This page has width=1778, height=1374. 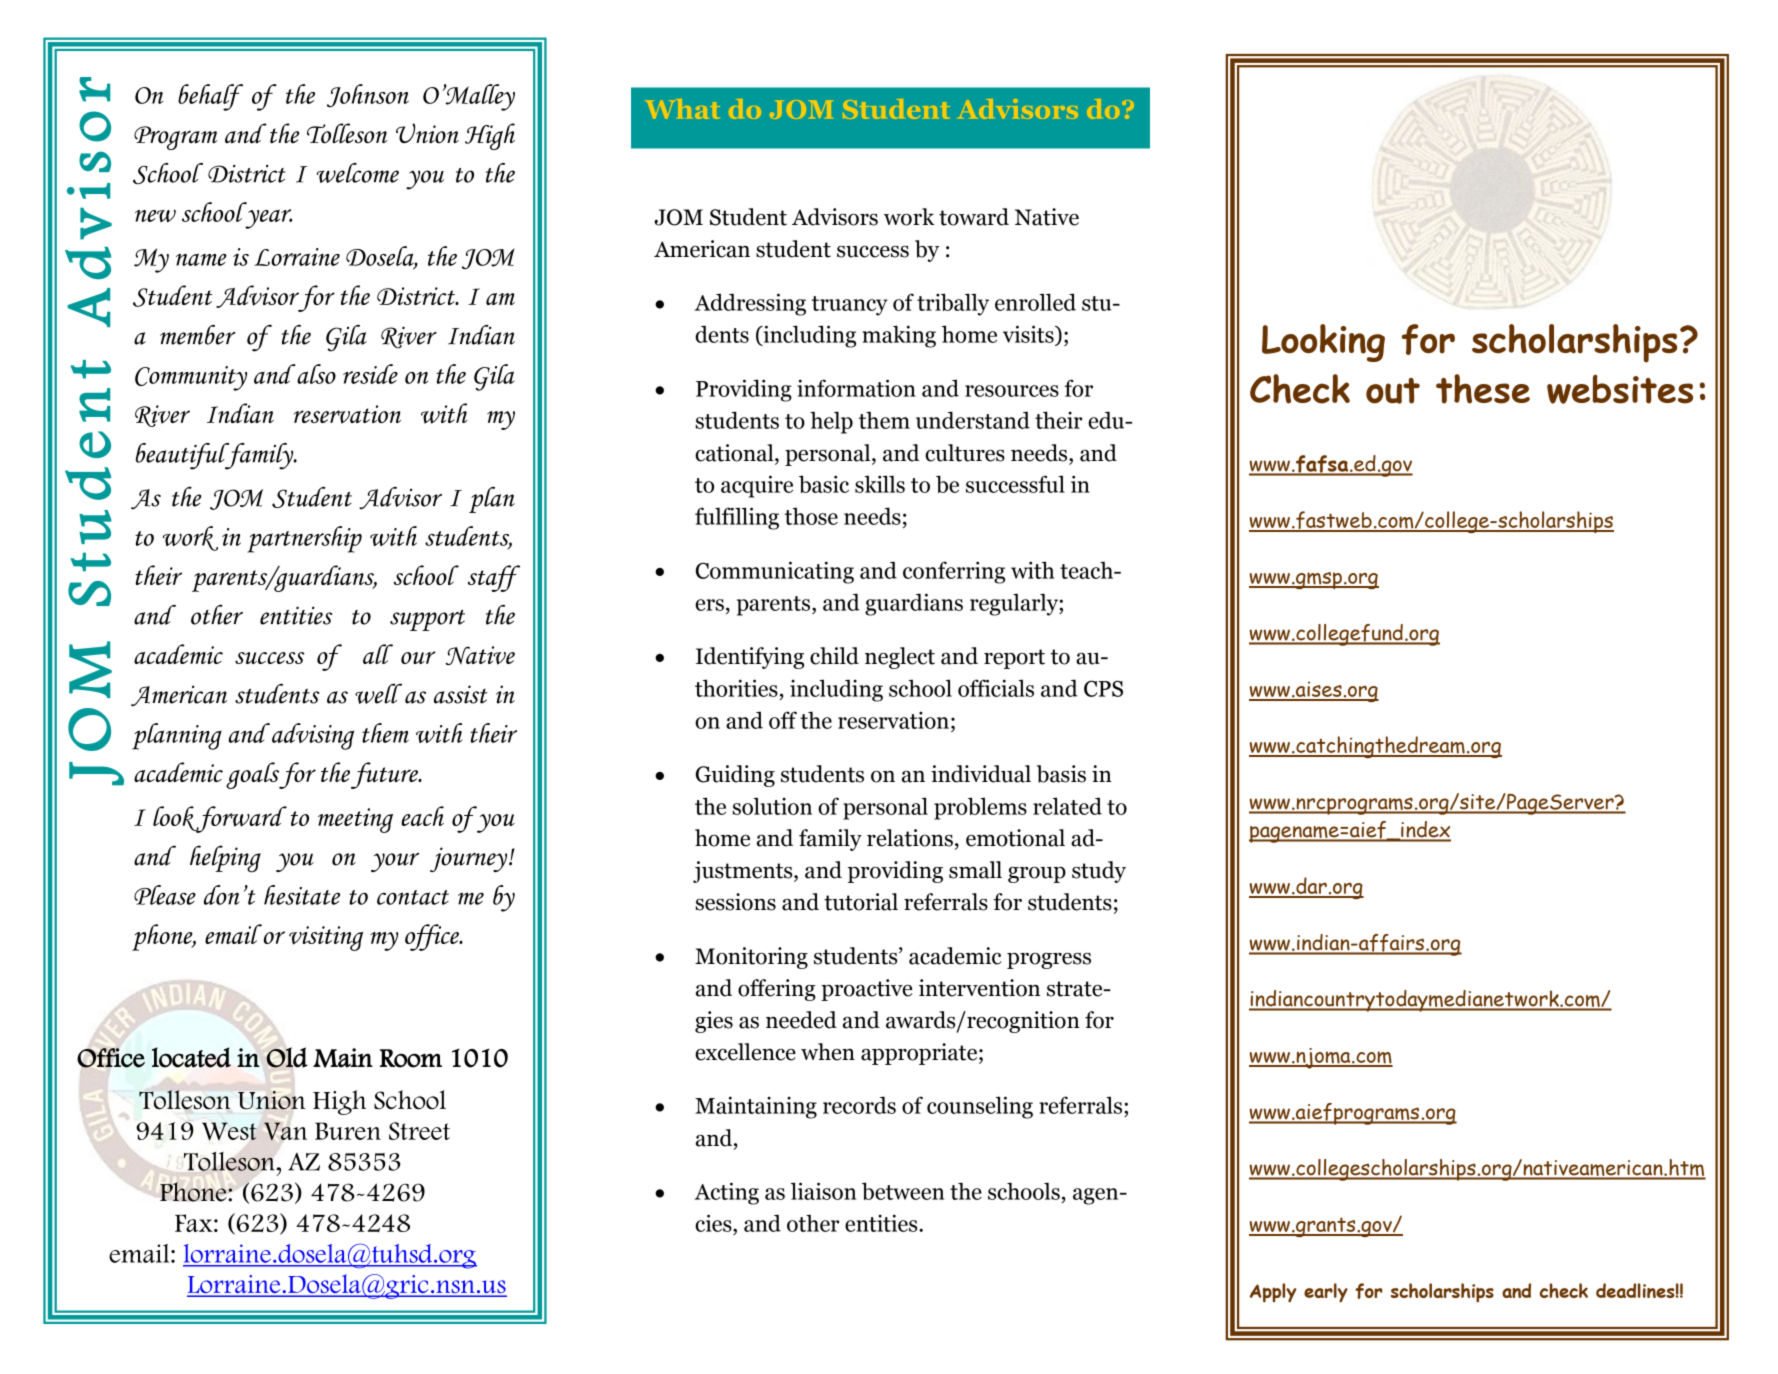 I want to click on partnership, so click(x=304, y=539).
